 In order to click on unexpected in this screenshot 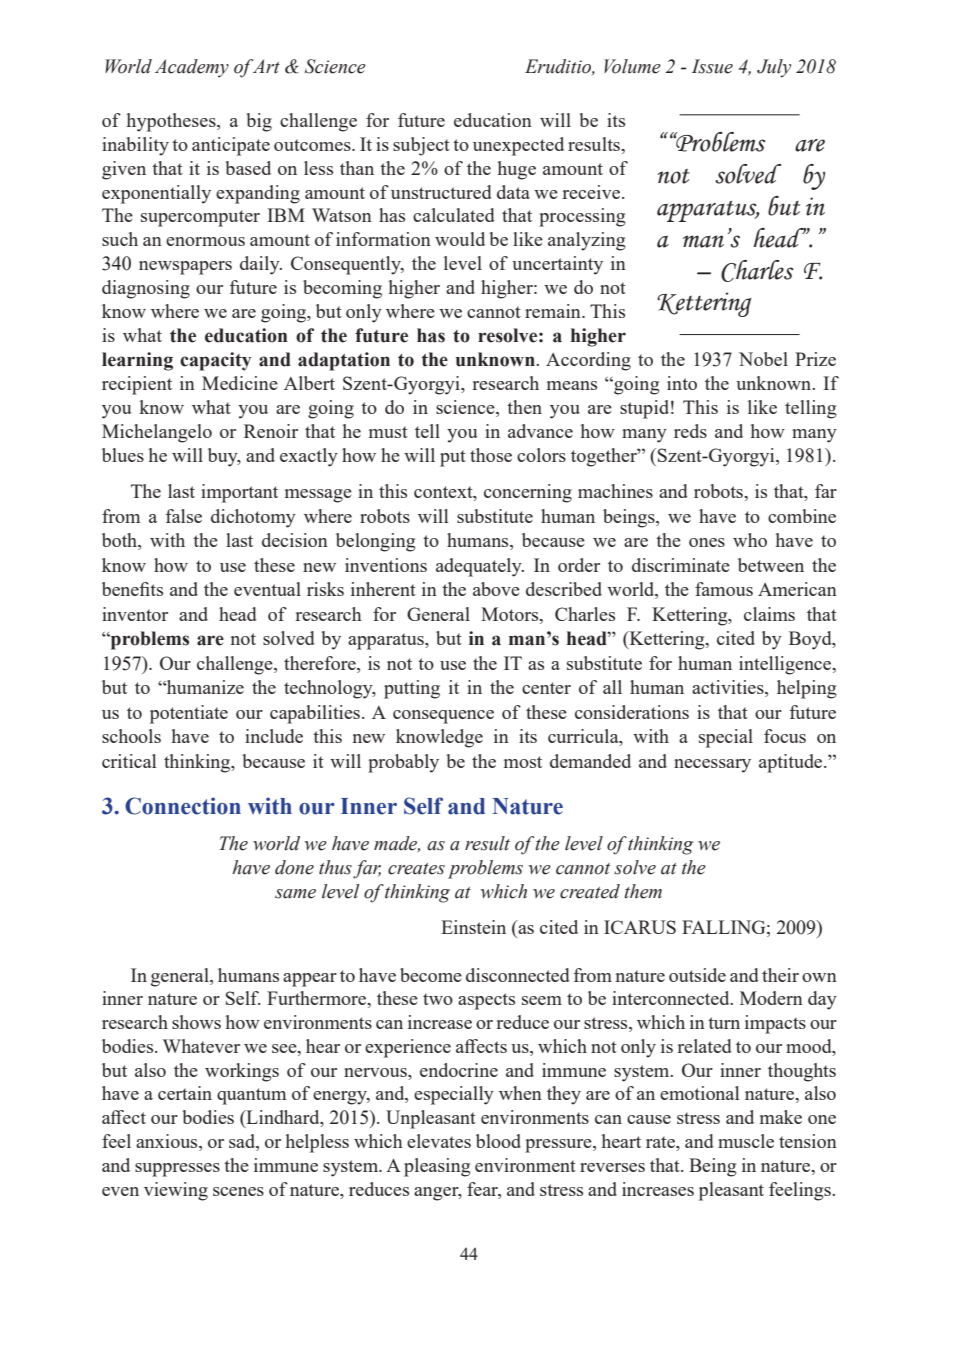, I will do `click(518, 146)`.
